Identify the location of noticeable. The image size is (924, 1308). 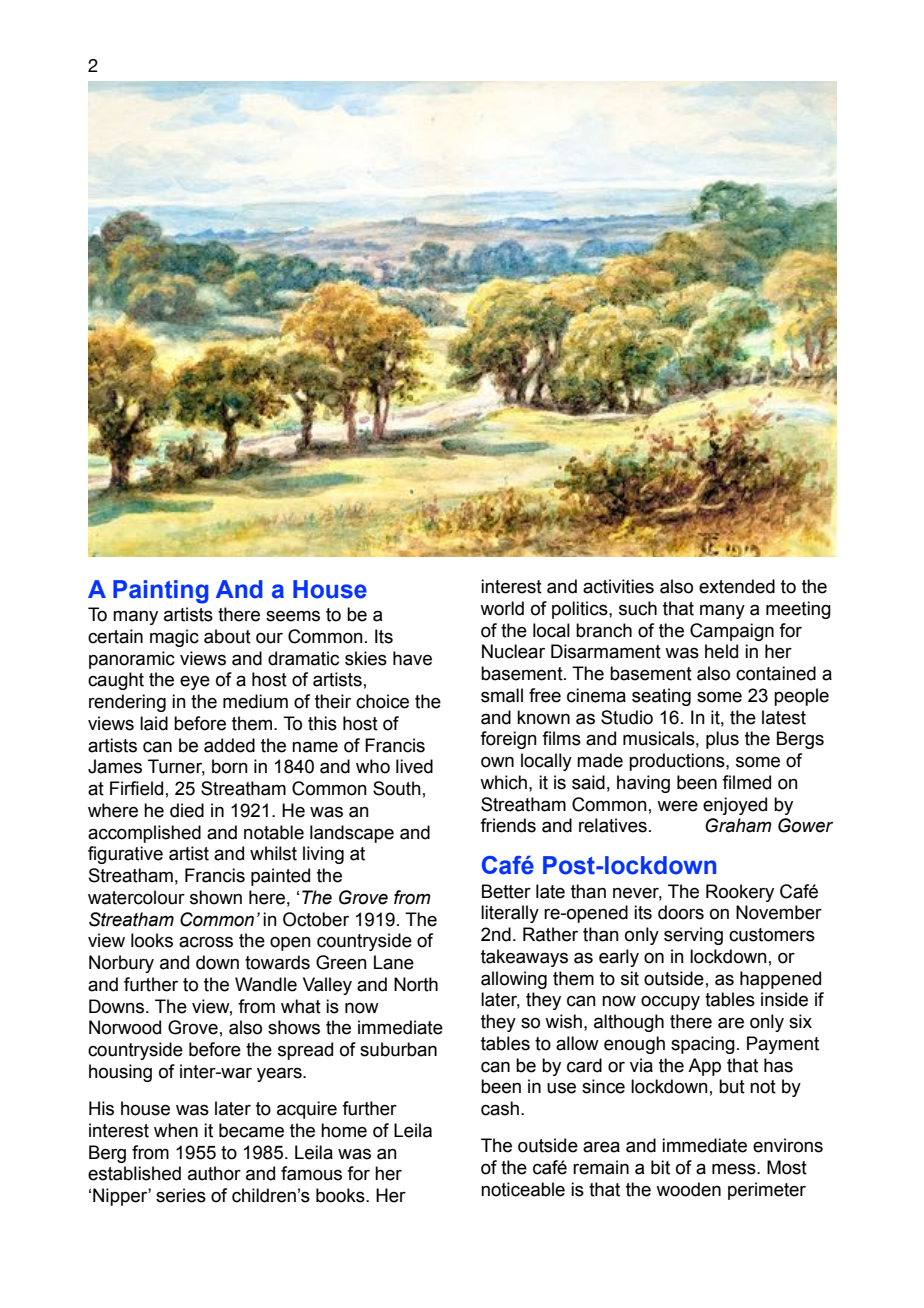
(523, 1189).
